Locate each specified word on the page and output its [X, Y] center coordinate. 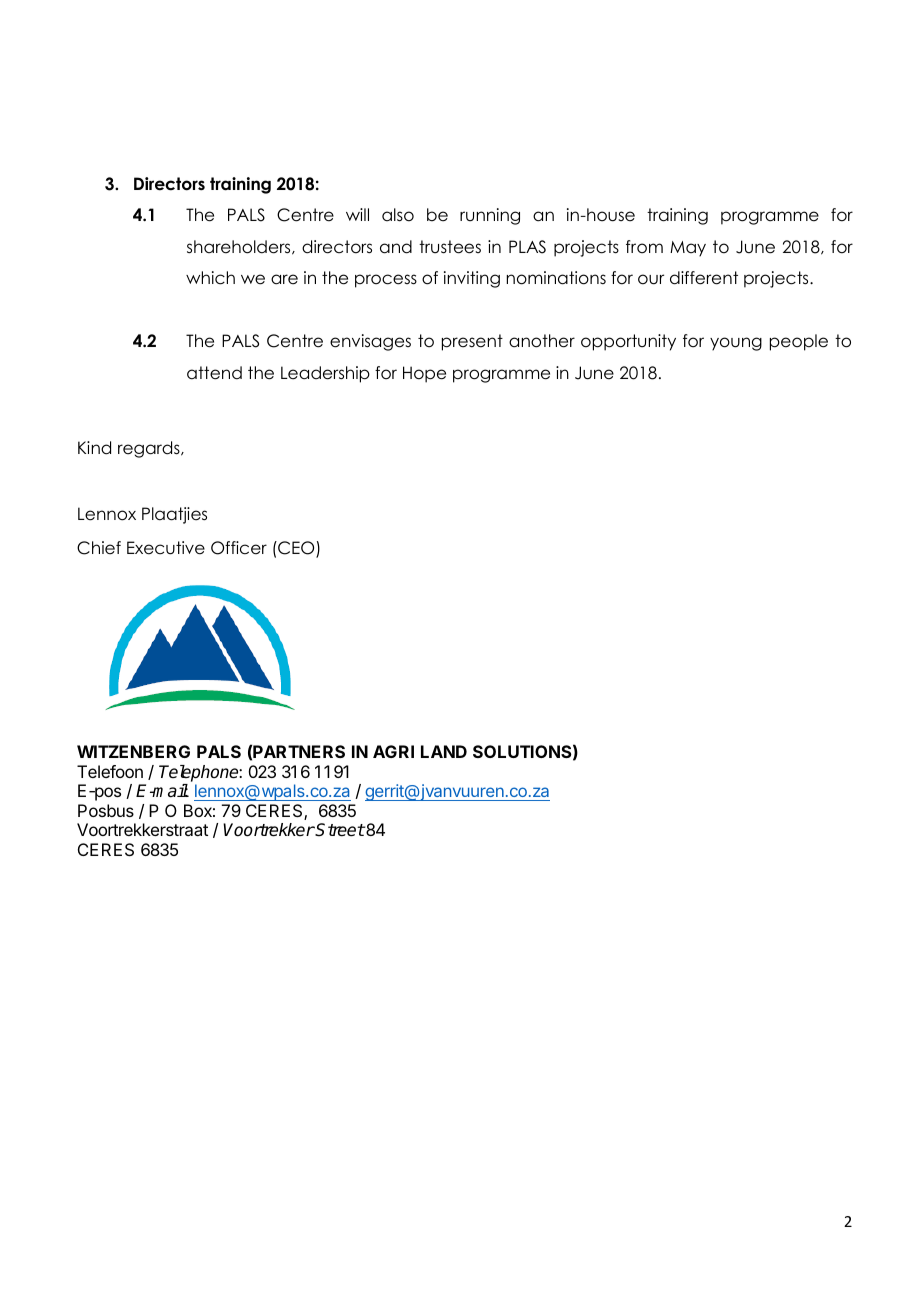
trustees [450, 247]
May [688, 249]
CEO [296, 549]
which [210, 278]
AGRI [393, 751]
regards [150, 449]
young [736, 344]
